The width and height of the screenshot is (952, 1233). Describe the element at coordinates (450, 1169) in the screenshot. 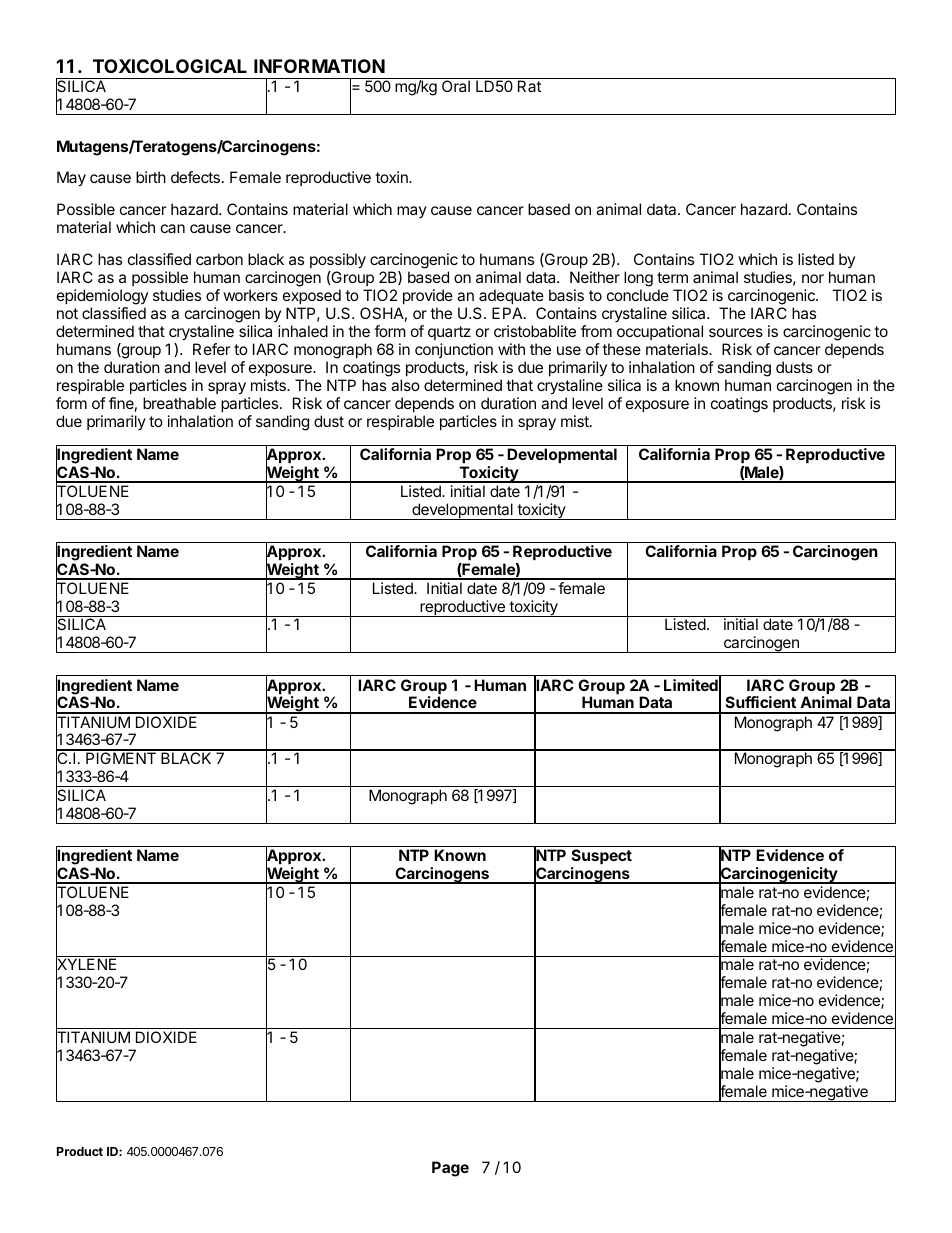

I see `Page` at that location.
